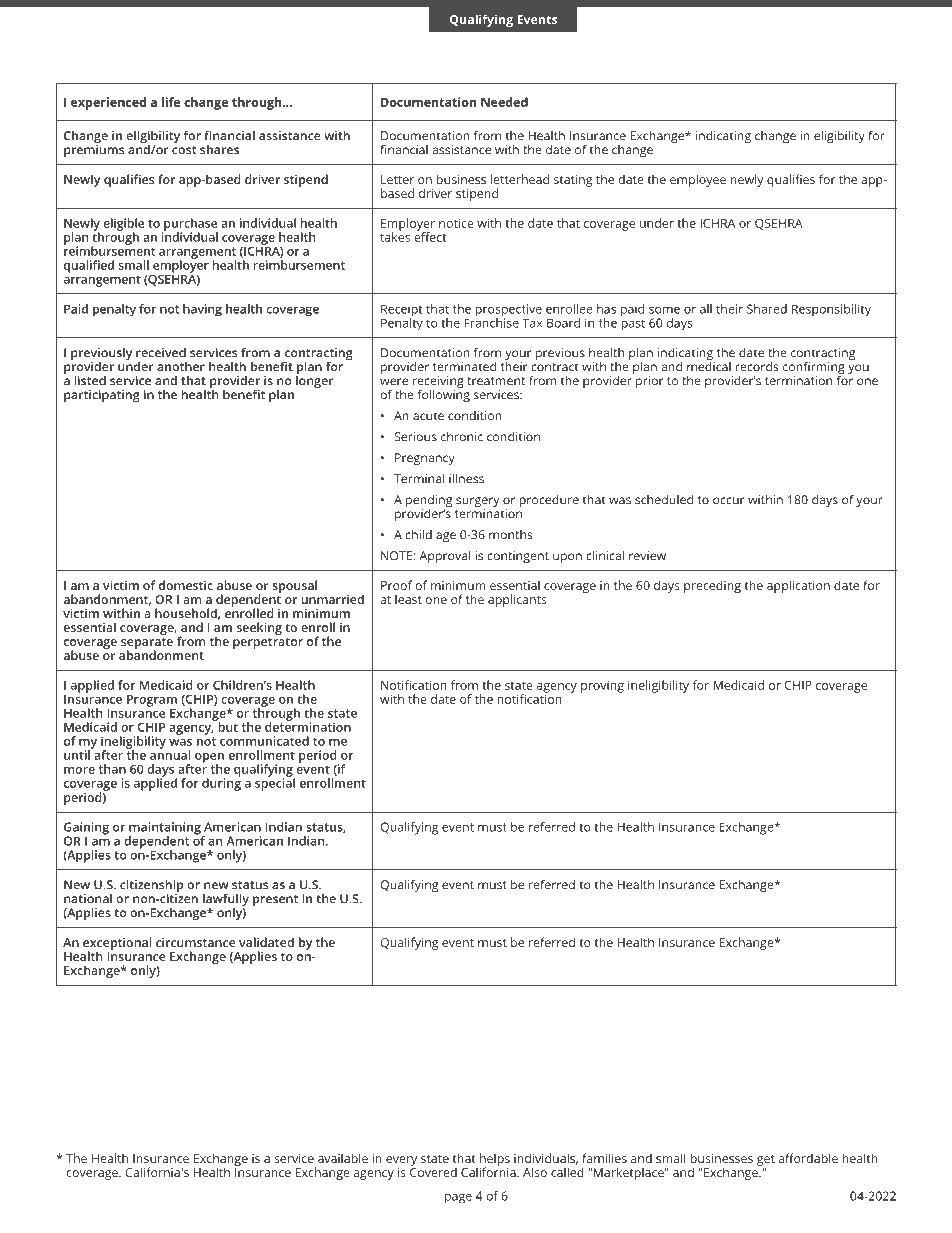 This screenshot has width=952, height=1233. What do you see at coordinates (602, 687) in the screenshot?
I see `proving` at bounding box center [602, 687].
